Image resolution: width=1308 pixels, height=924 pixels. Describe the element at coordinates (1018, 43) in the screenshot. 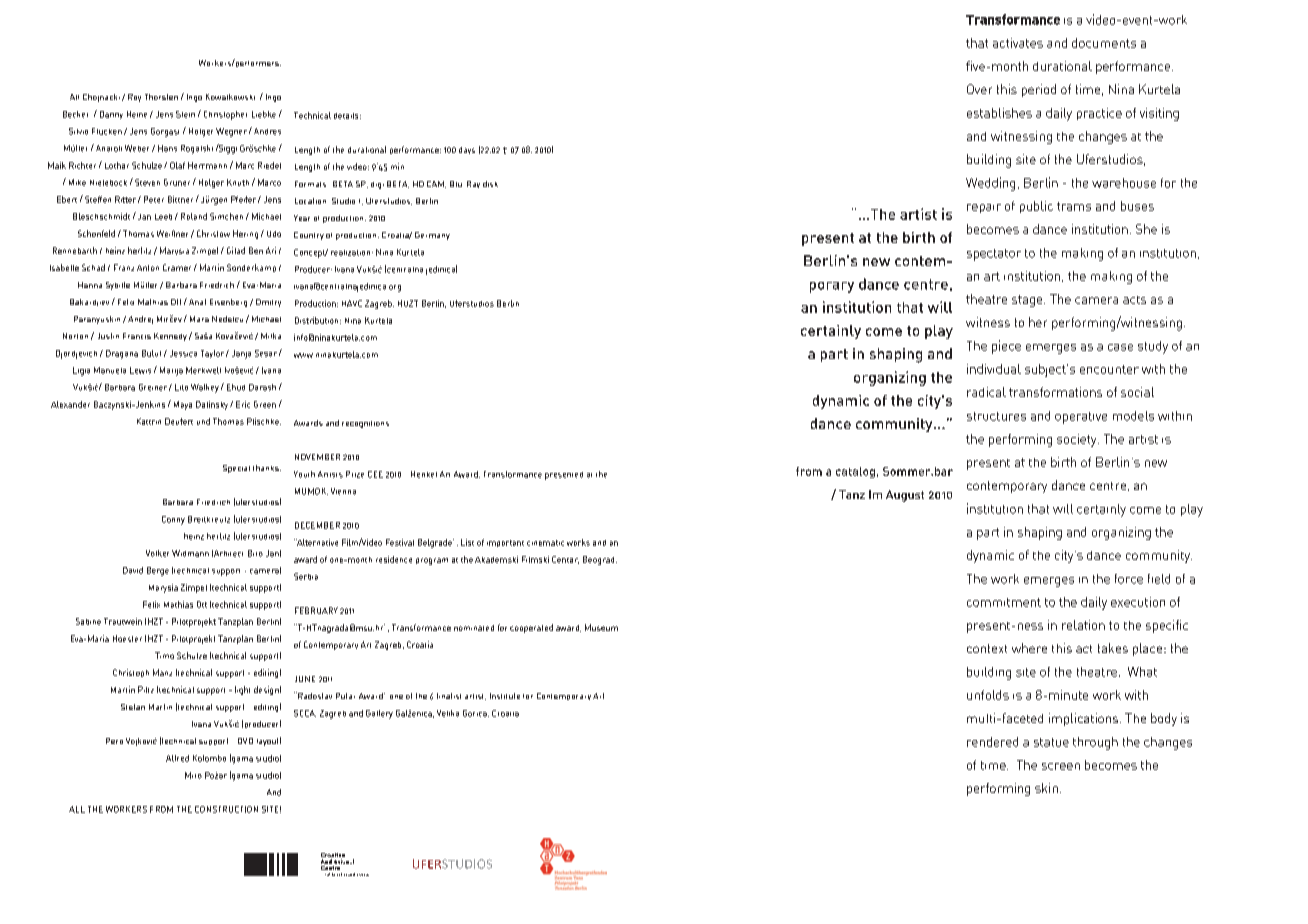

I see `activates` at that location.
